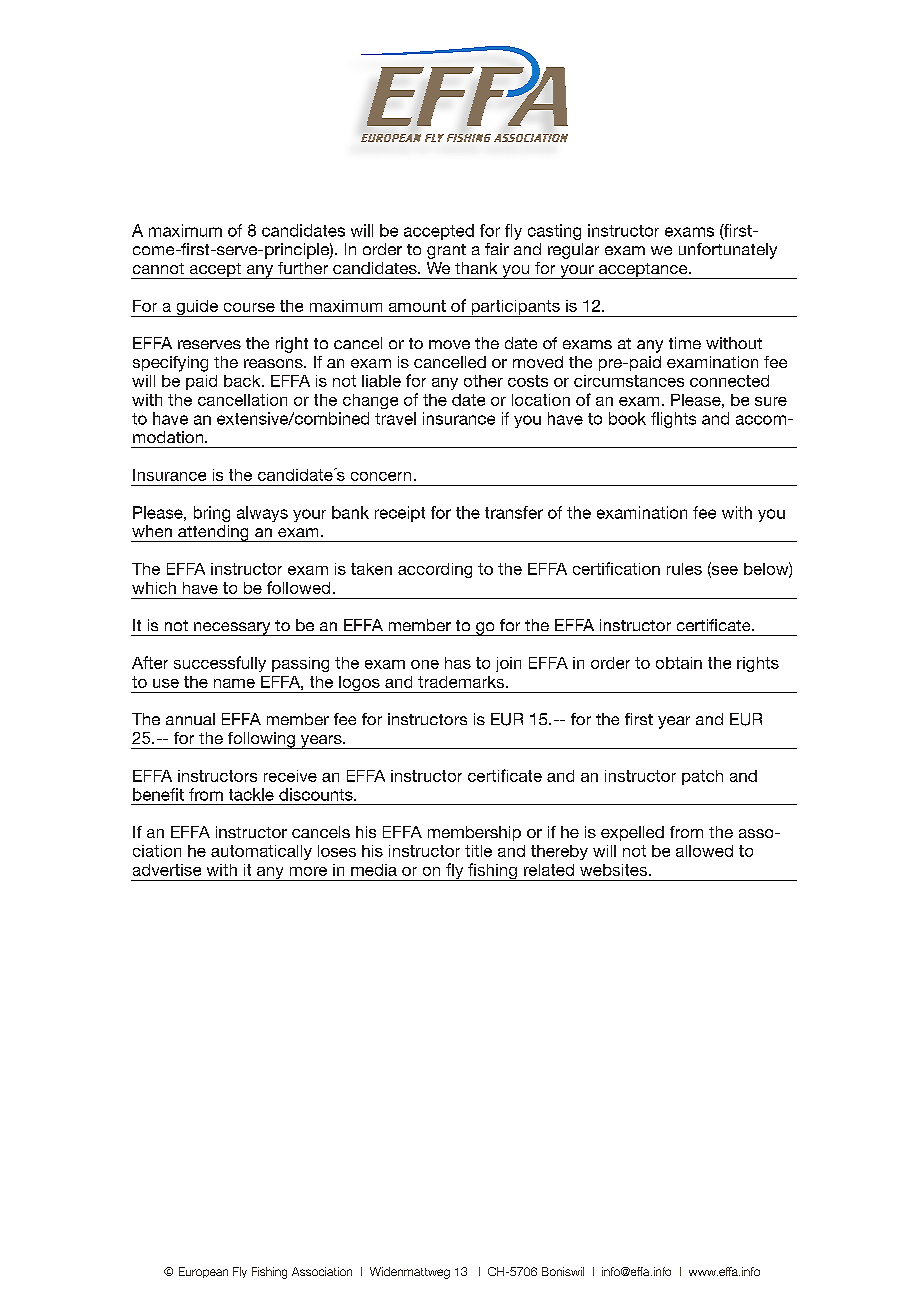 Image resolution: width=924 pixels, height=1308 pixels. I want to click on European, so click(203, 1272).
